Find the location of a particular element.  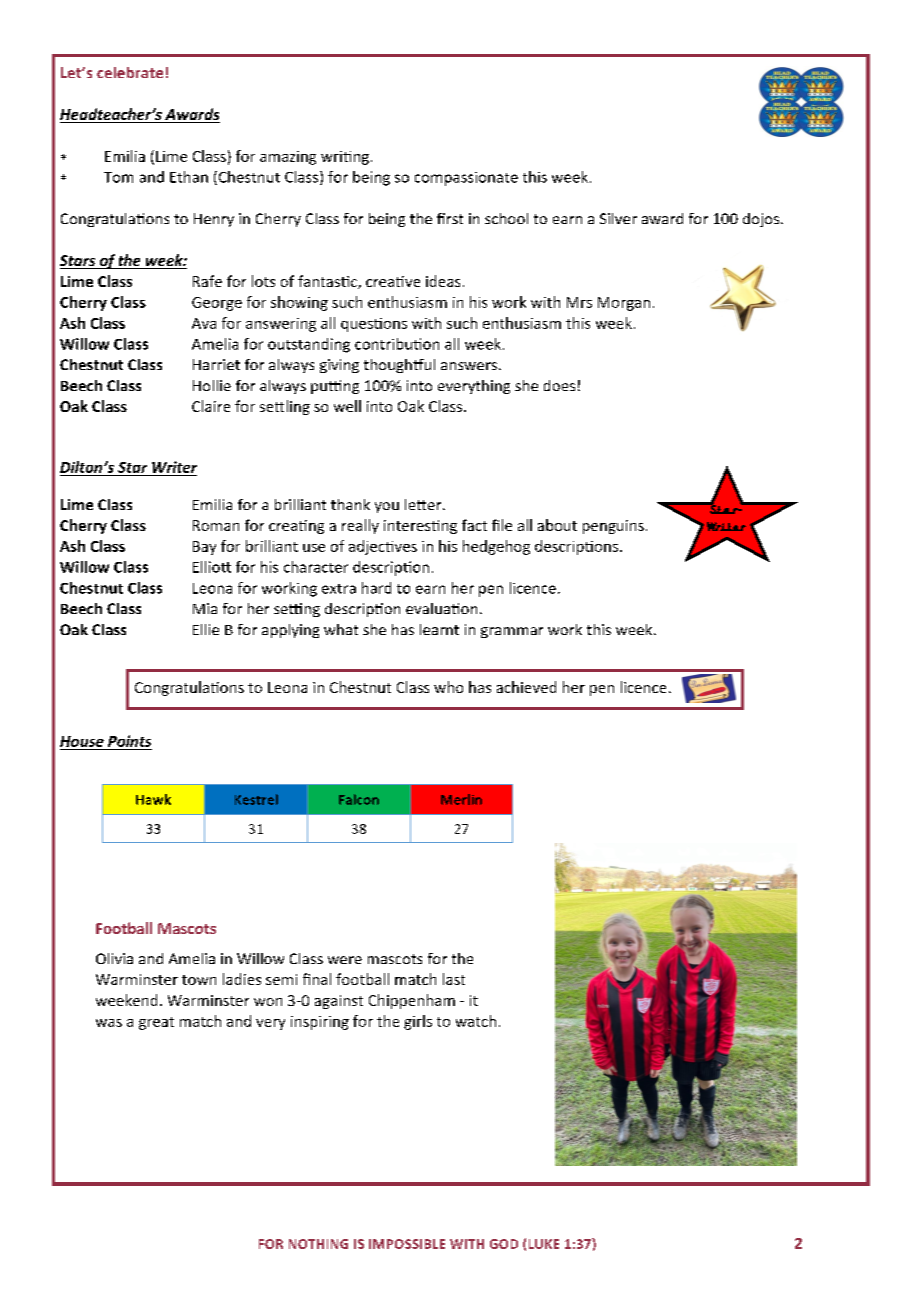

what is located at coordinates (341, 629).
